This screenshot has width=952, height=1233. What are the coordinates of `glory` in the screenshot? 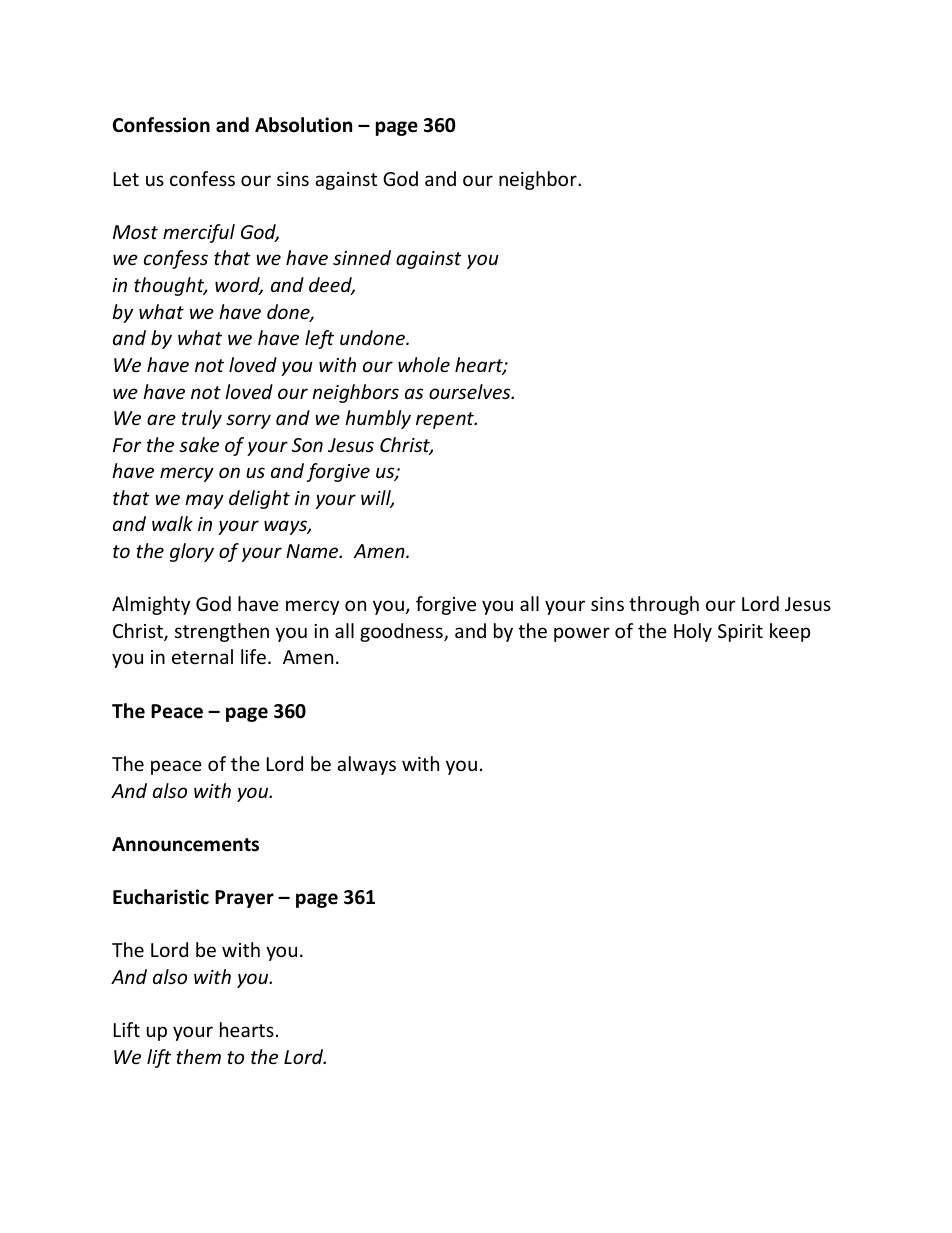 It's located at (192, 552).
